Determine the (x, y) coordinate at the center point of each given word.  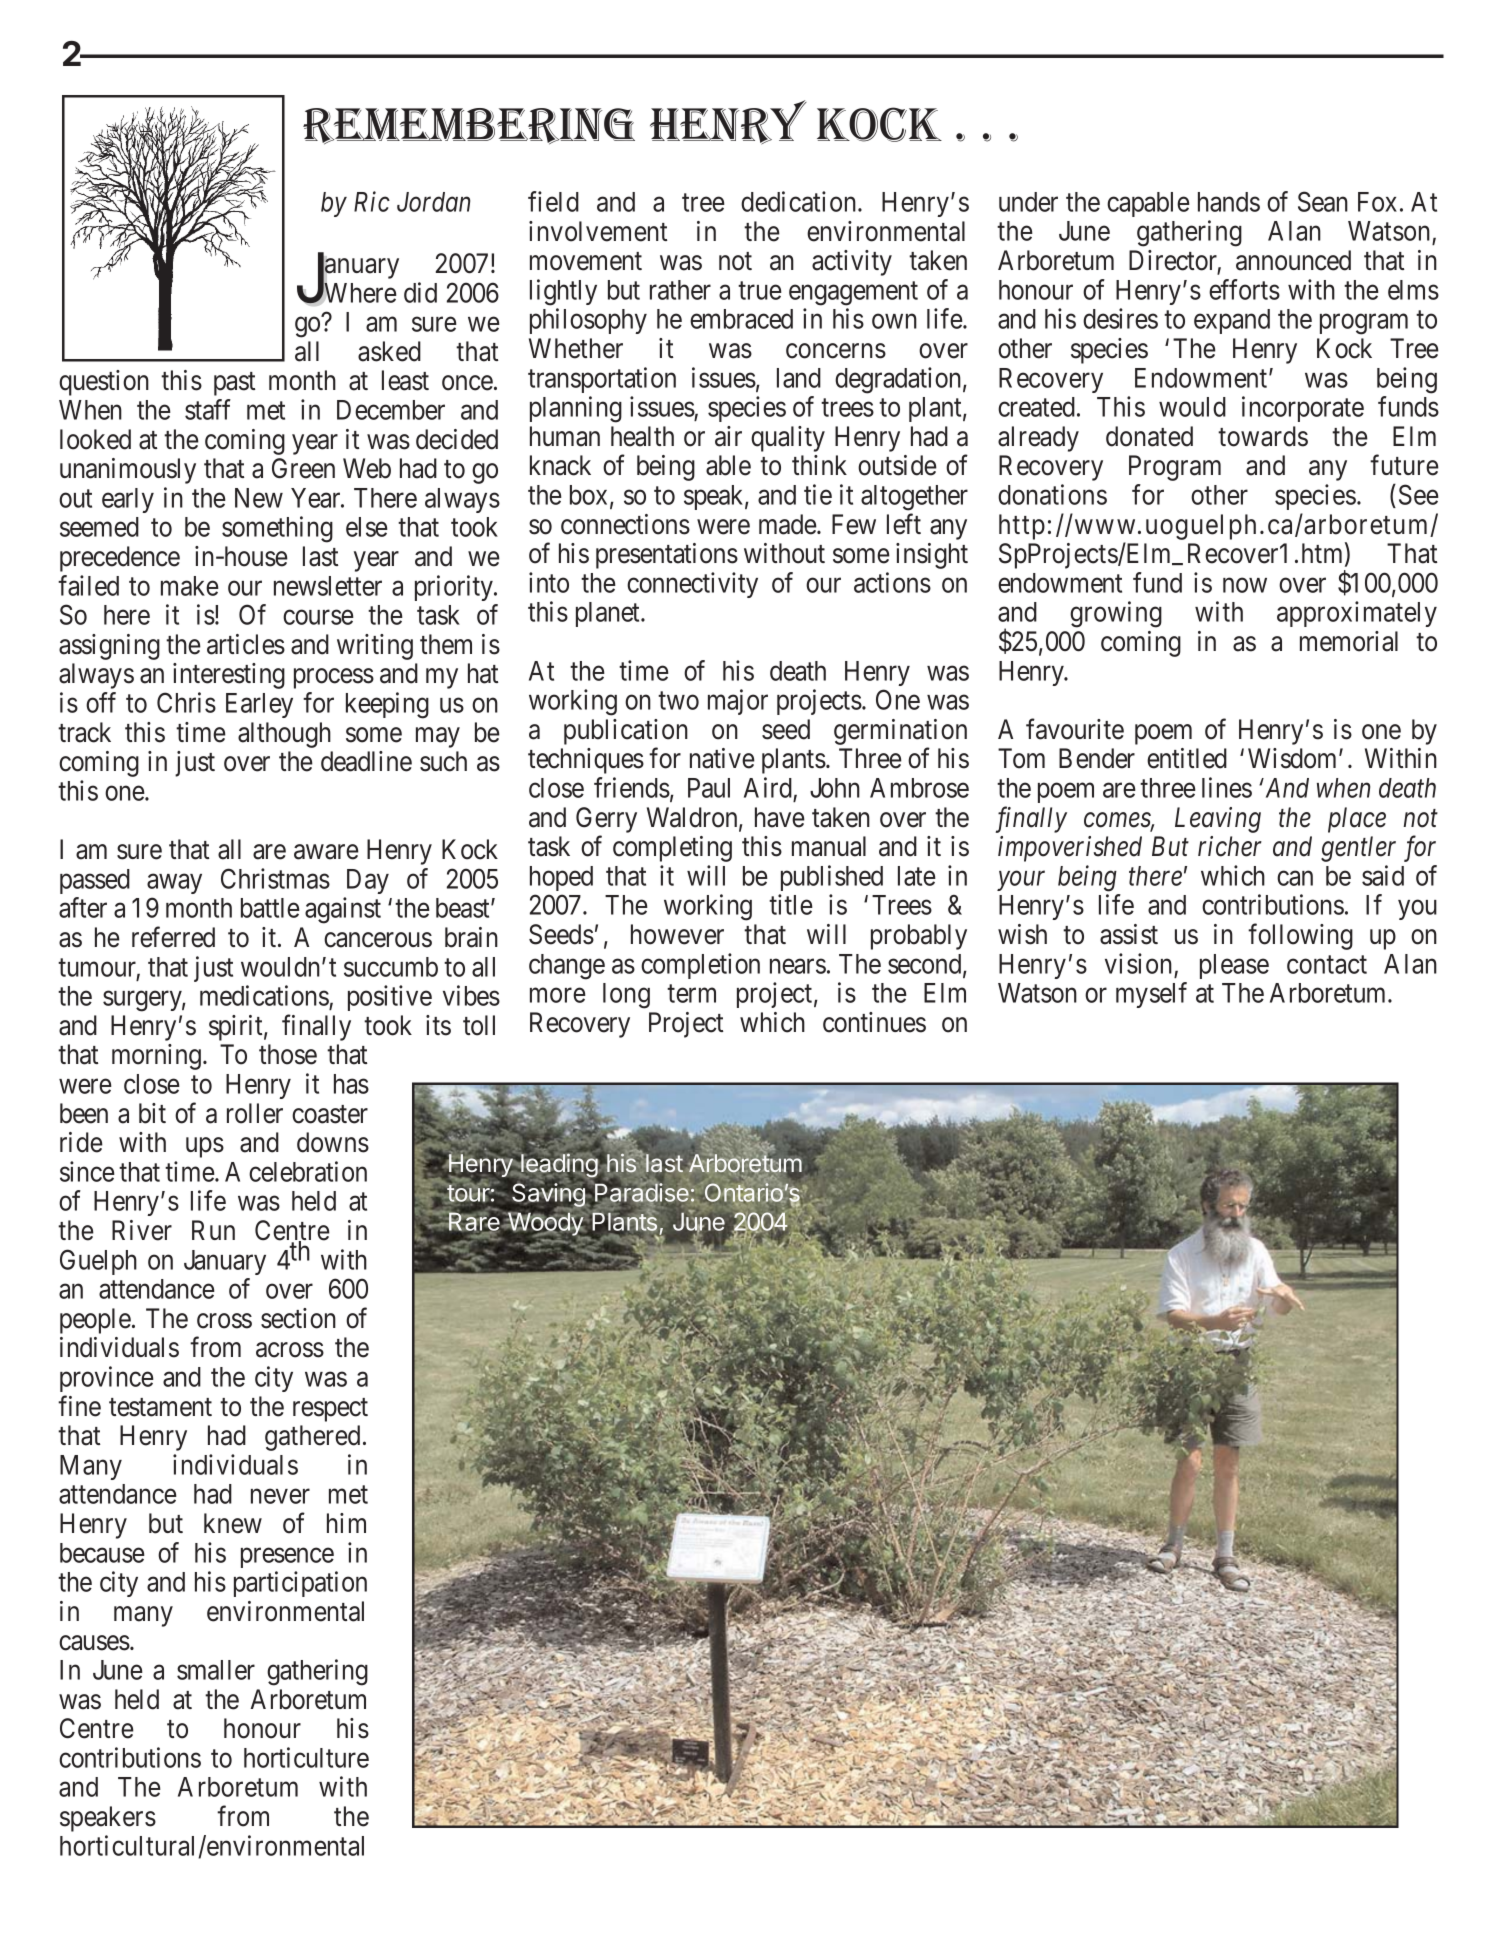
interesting (229, 676)
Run (213, 1230)
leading (558, 1166)
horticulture (306, 1757)
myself (1151, 995)
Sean (1323, 201)
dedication (800, 201)
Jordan (433, 202)
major (738, 702)
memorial (1349, 641)
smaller (216, 1670)
